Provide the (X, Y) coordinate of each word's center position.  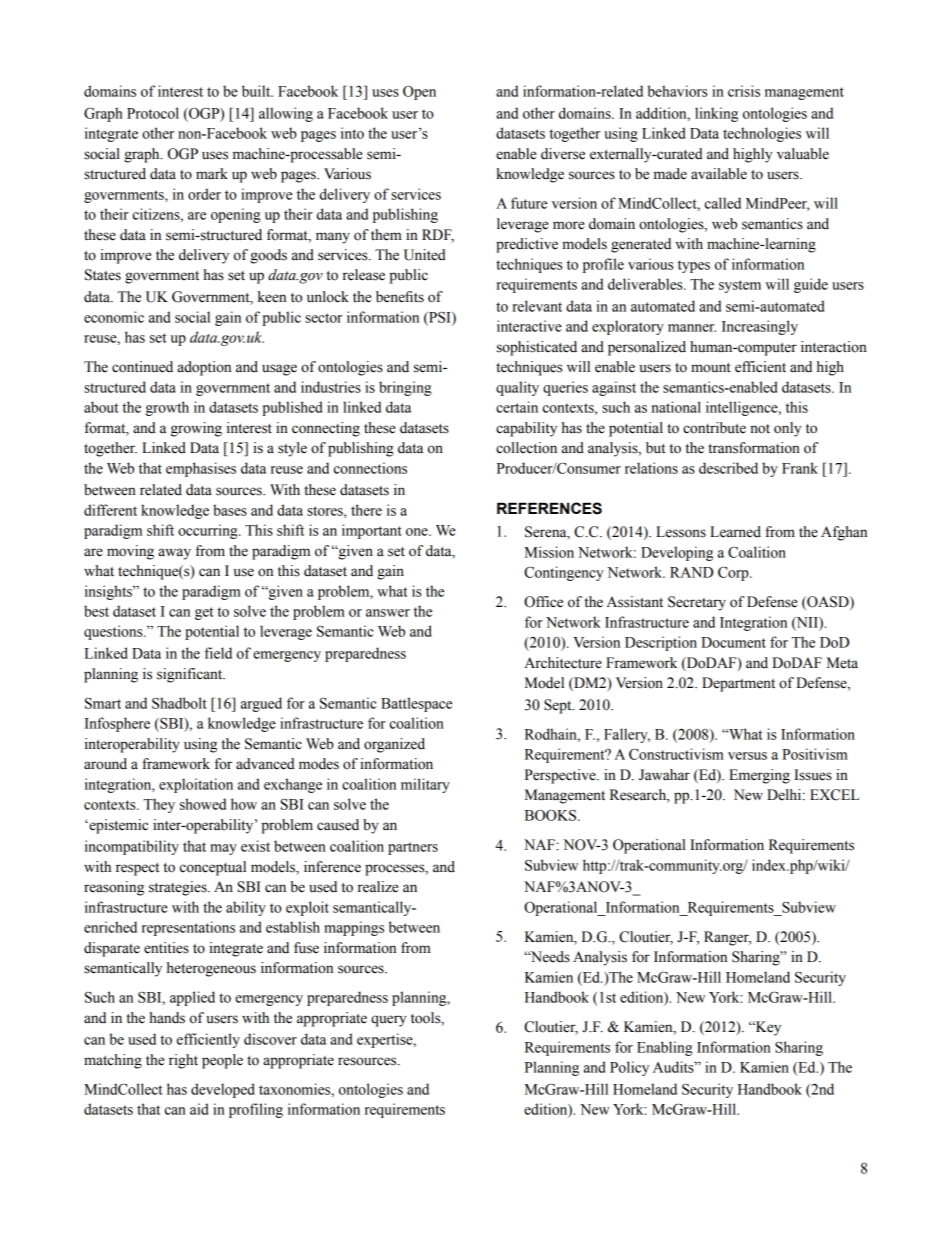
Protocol (153, 113)
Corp (734, 573)
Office (543, 602)
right (183, 1061)
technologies (762, 134)
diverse (563, 154)
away (174, 554)
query (388, 1021)
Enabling (664, 1048)
